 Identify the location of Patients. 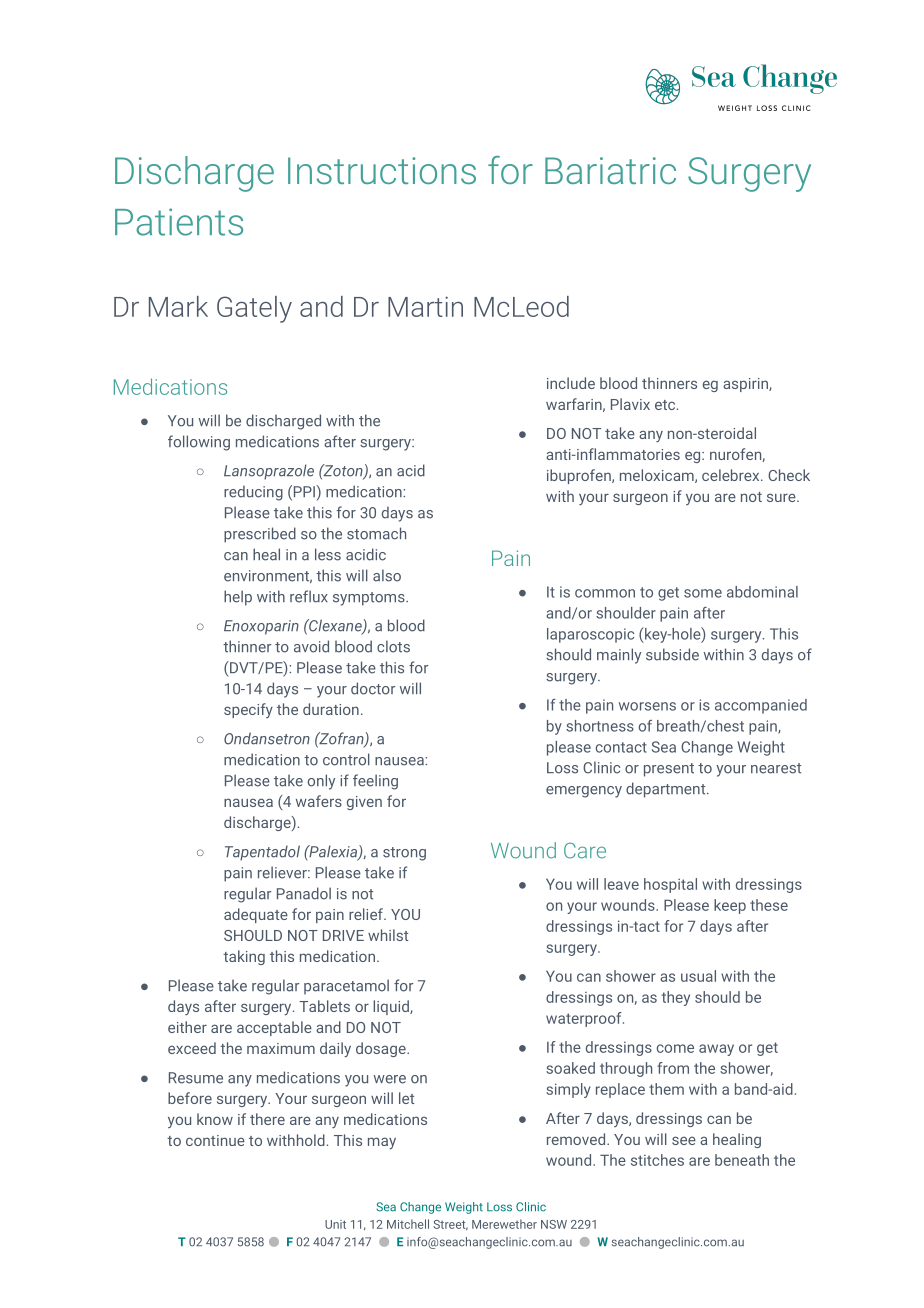
(179, 222).
